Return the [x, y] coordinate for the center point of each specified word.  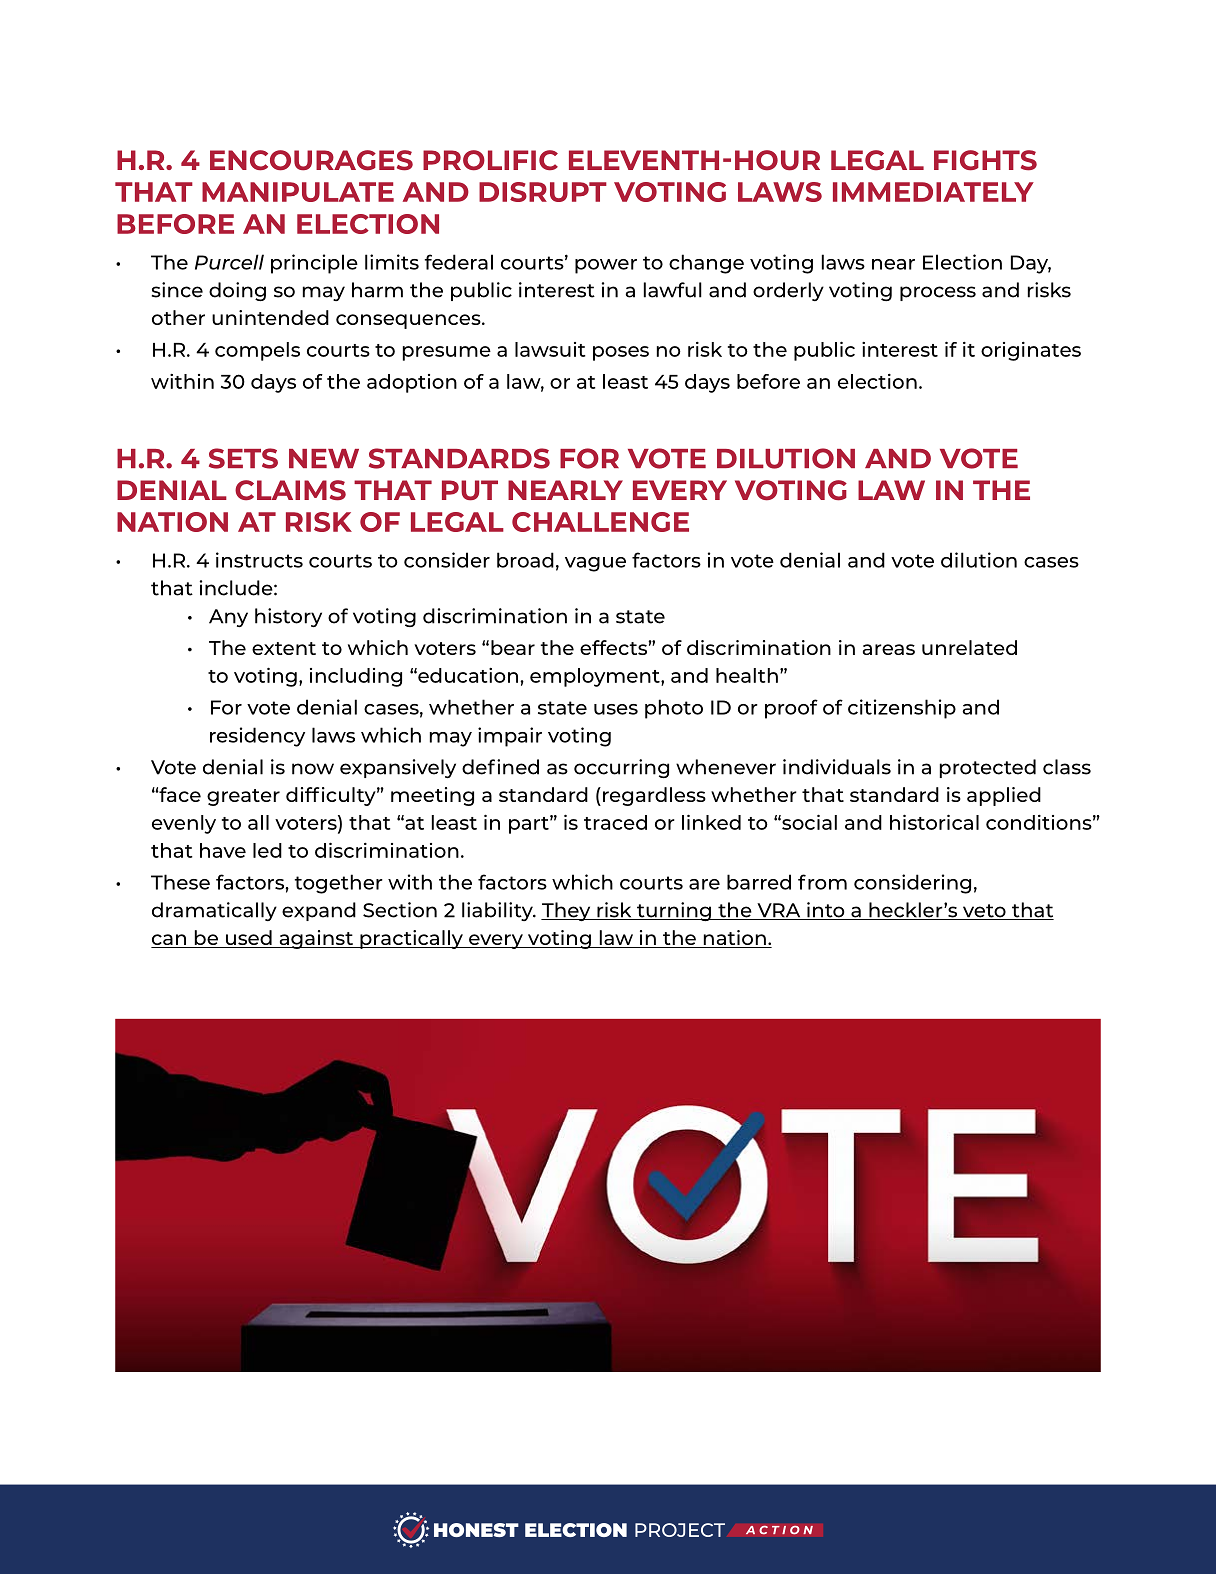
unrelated [969, 647]
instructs [259, 560]
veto [984, 912]
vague [595, 564]
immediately [933, 192]
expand [319, 911]
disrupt [543, 192]
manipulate [298, 192]
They [567, 911]
